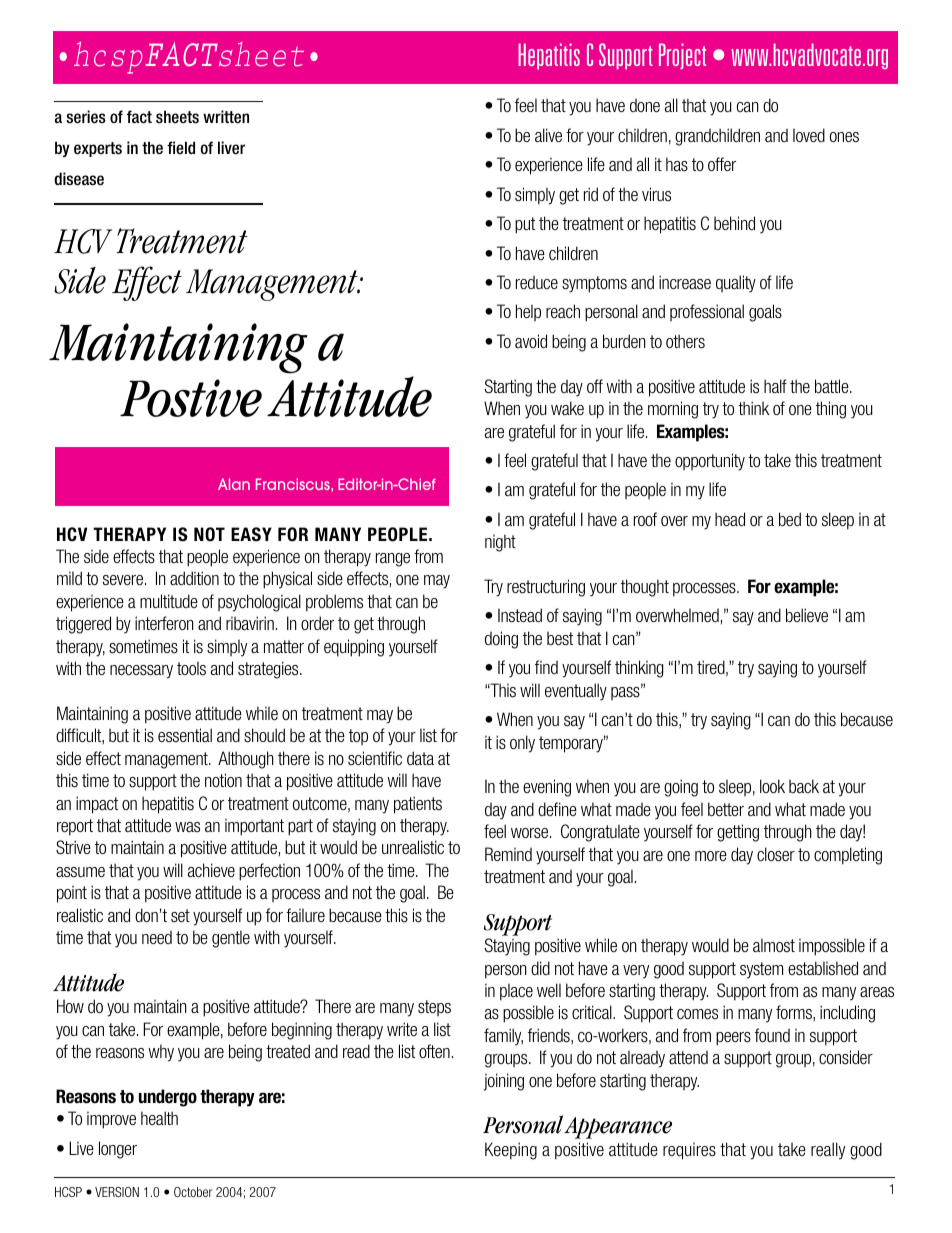 Image resolution: width=952 pixels, height=1233 pixels. What do you see at coordinates (645, 105) in the page?
I see `done` at bounding box center [645, 105].
